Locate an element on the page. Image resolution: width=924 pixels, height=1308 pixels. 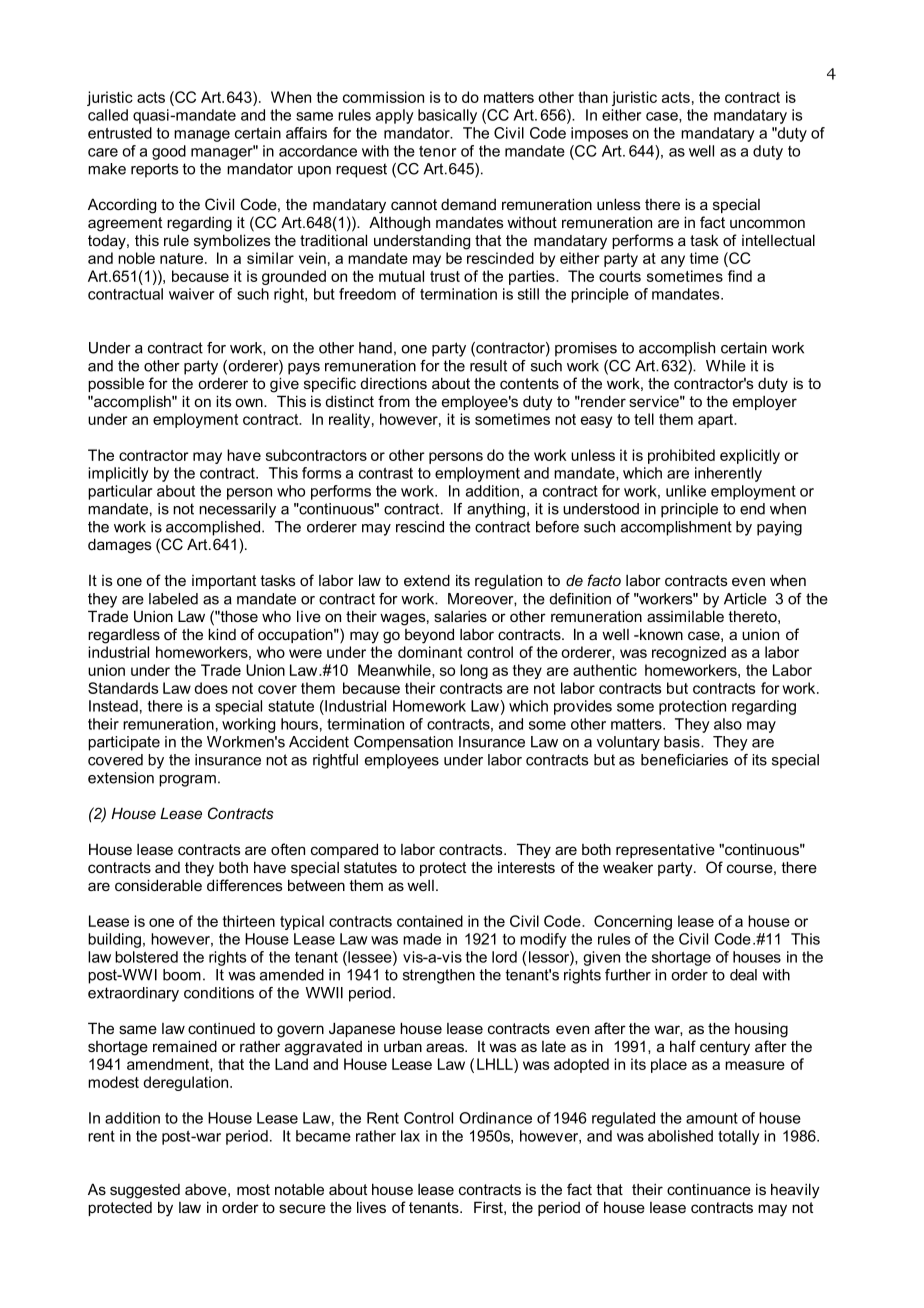
lax is located at coordinates (410, 1136).
